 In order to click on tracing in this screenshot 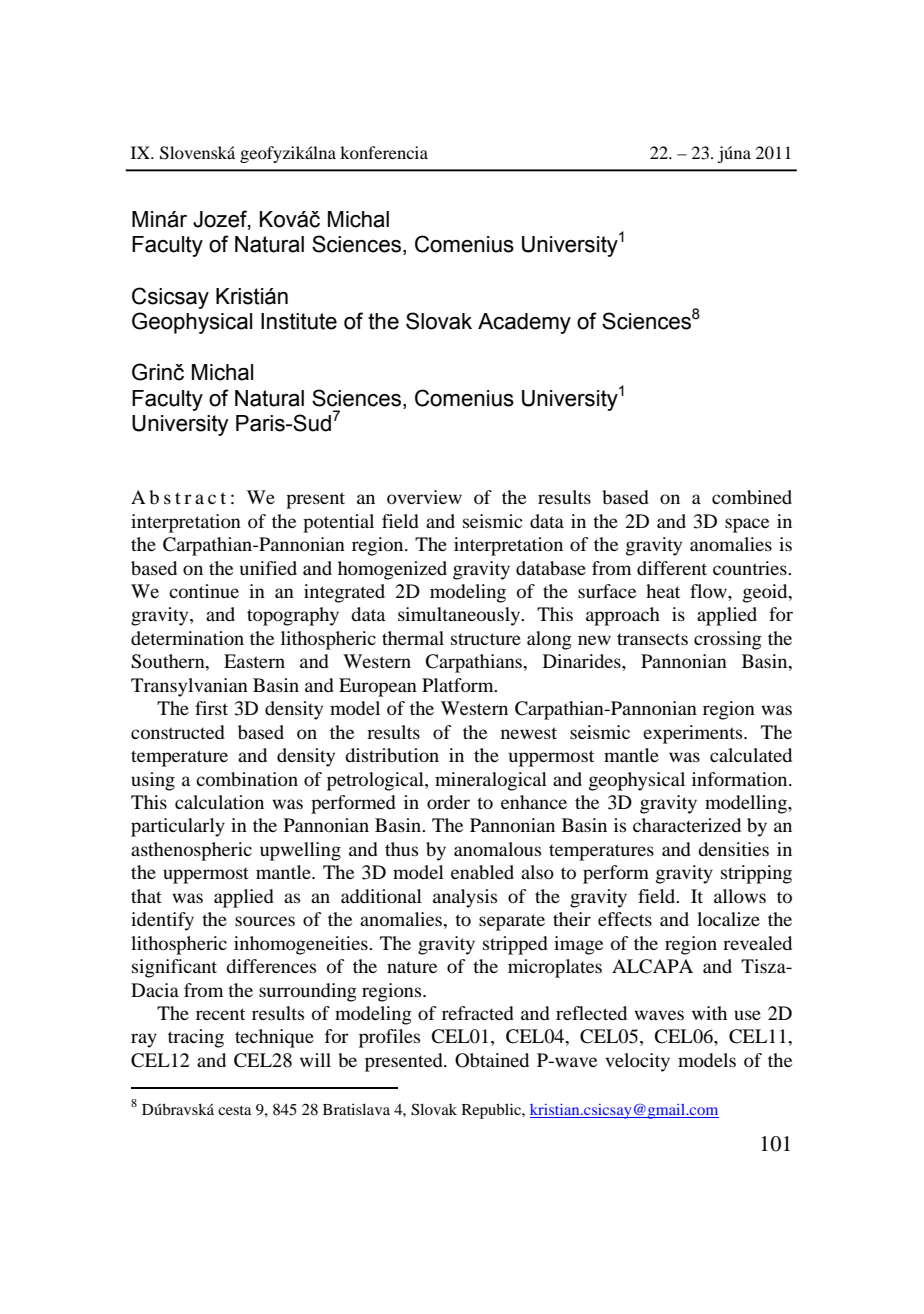, I will do `click(196, 1038)`.
